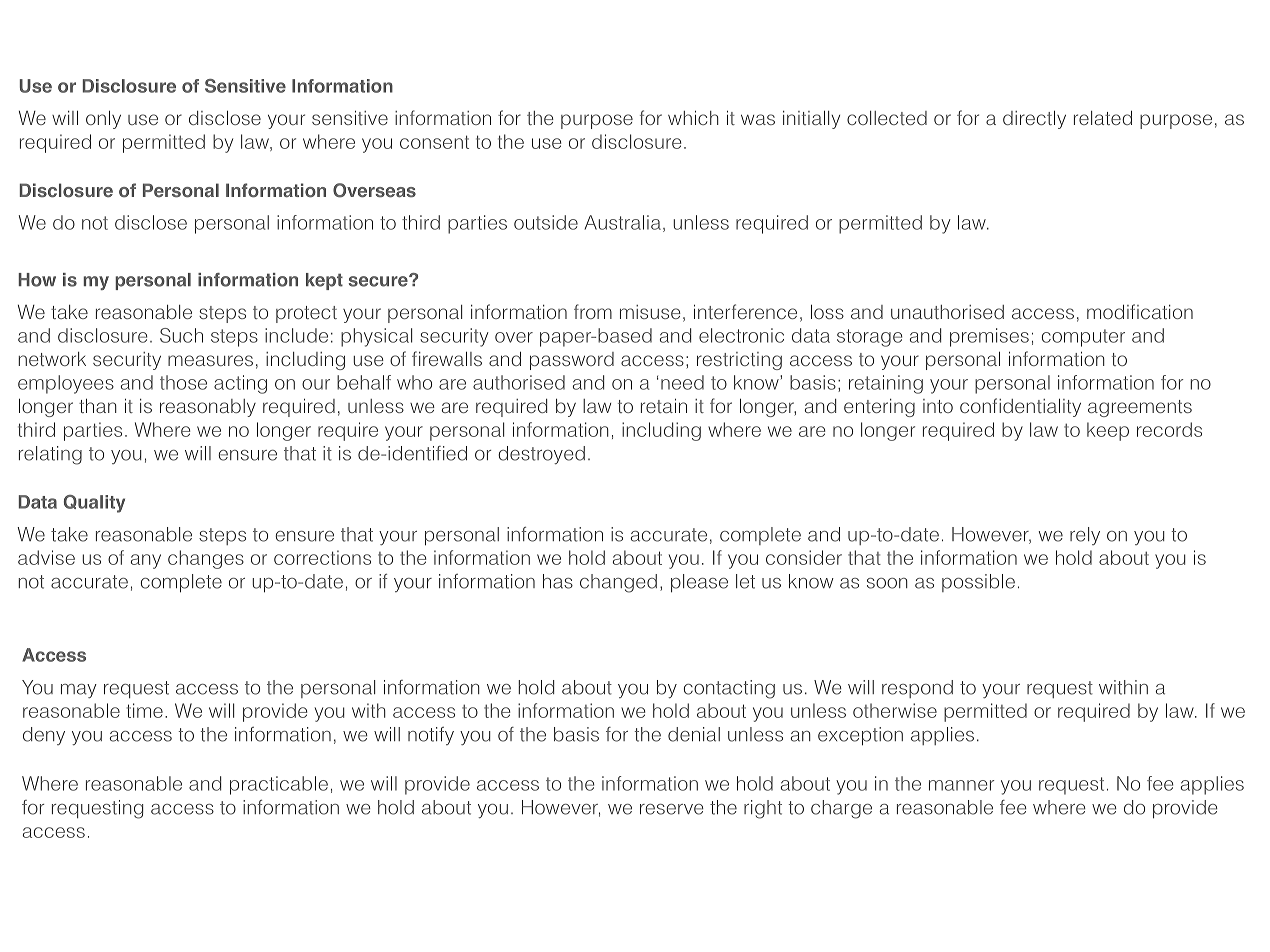  Describe the element at coordinates (146, 561) in the document. I see `any` at that location.
